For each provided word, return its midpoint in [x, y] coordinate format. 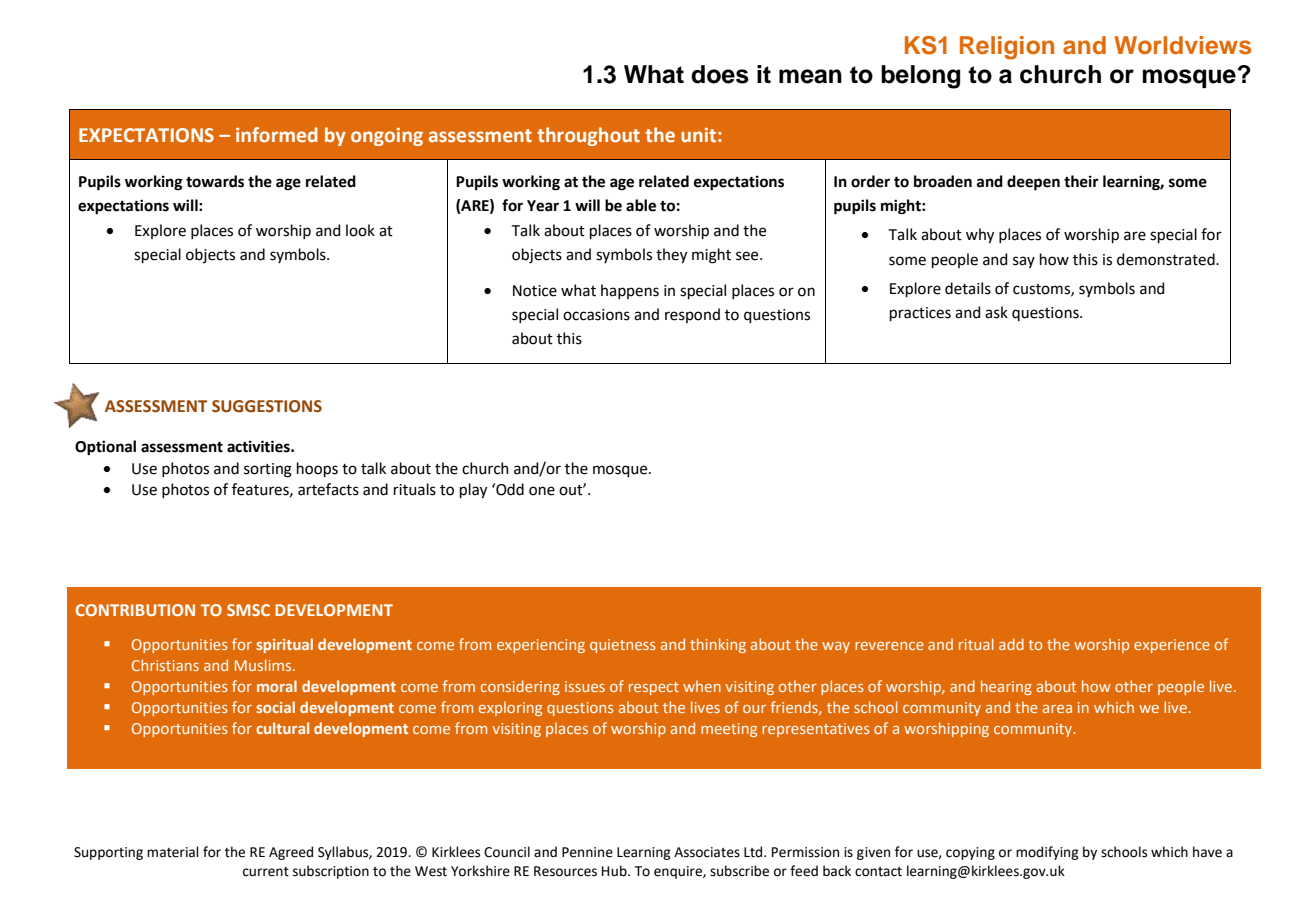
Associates [707, 852]
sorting [268, 470]
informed [277, 134]
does [720, 74]
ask [996, 312]
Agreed [291, 853]
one [542, 491]
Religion [1007, 48]
